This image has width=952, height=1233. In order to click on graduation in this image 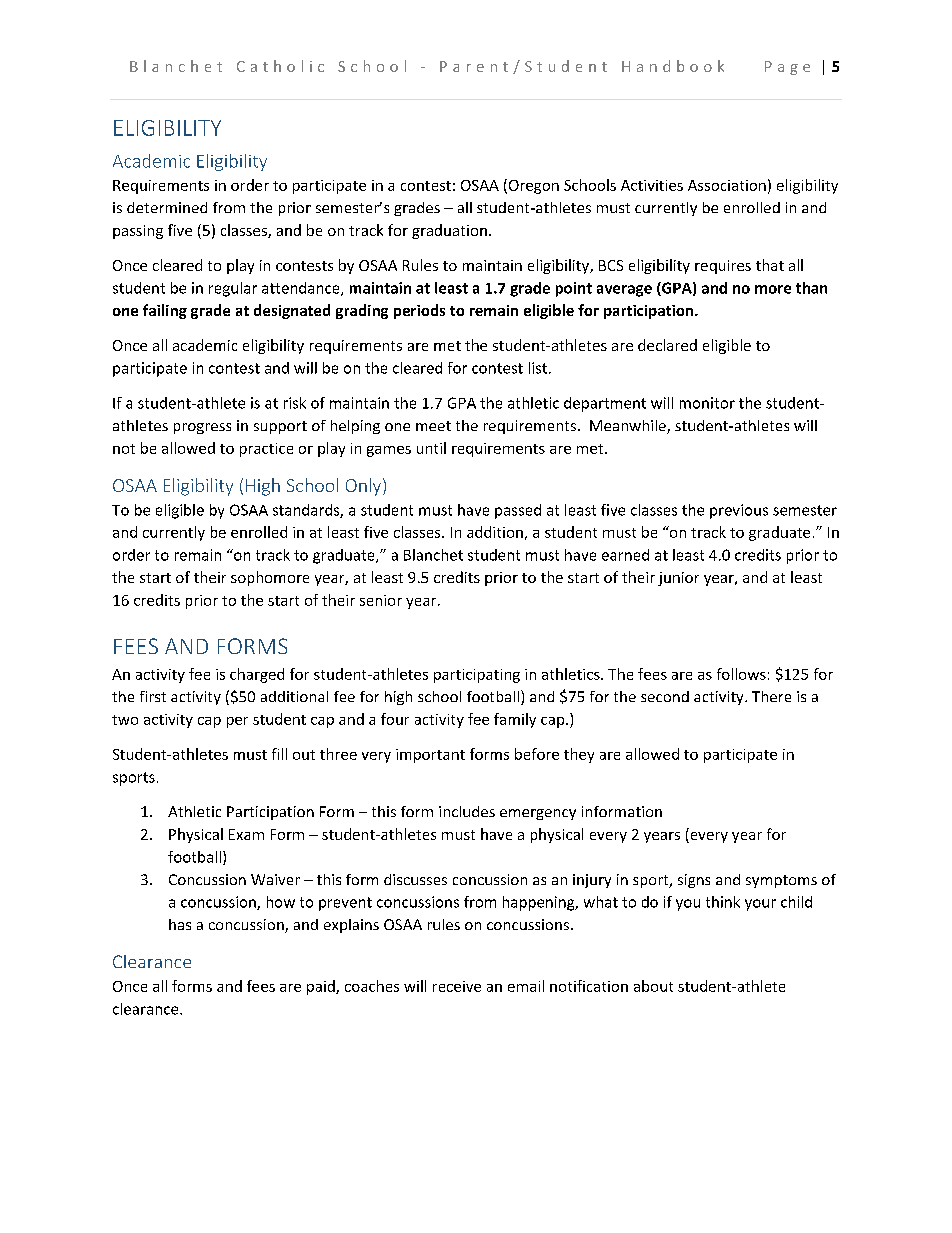, I will do `click(449, 231)`.
